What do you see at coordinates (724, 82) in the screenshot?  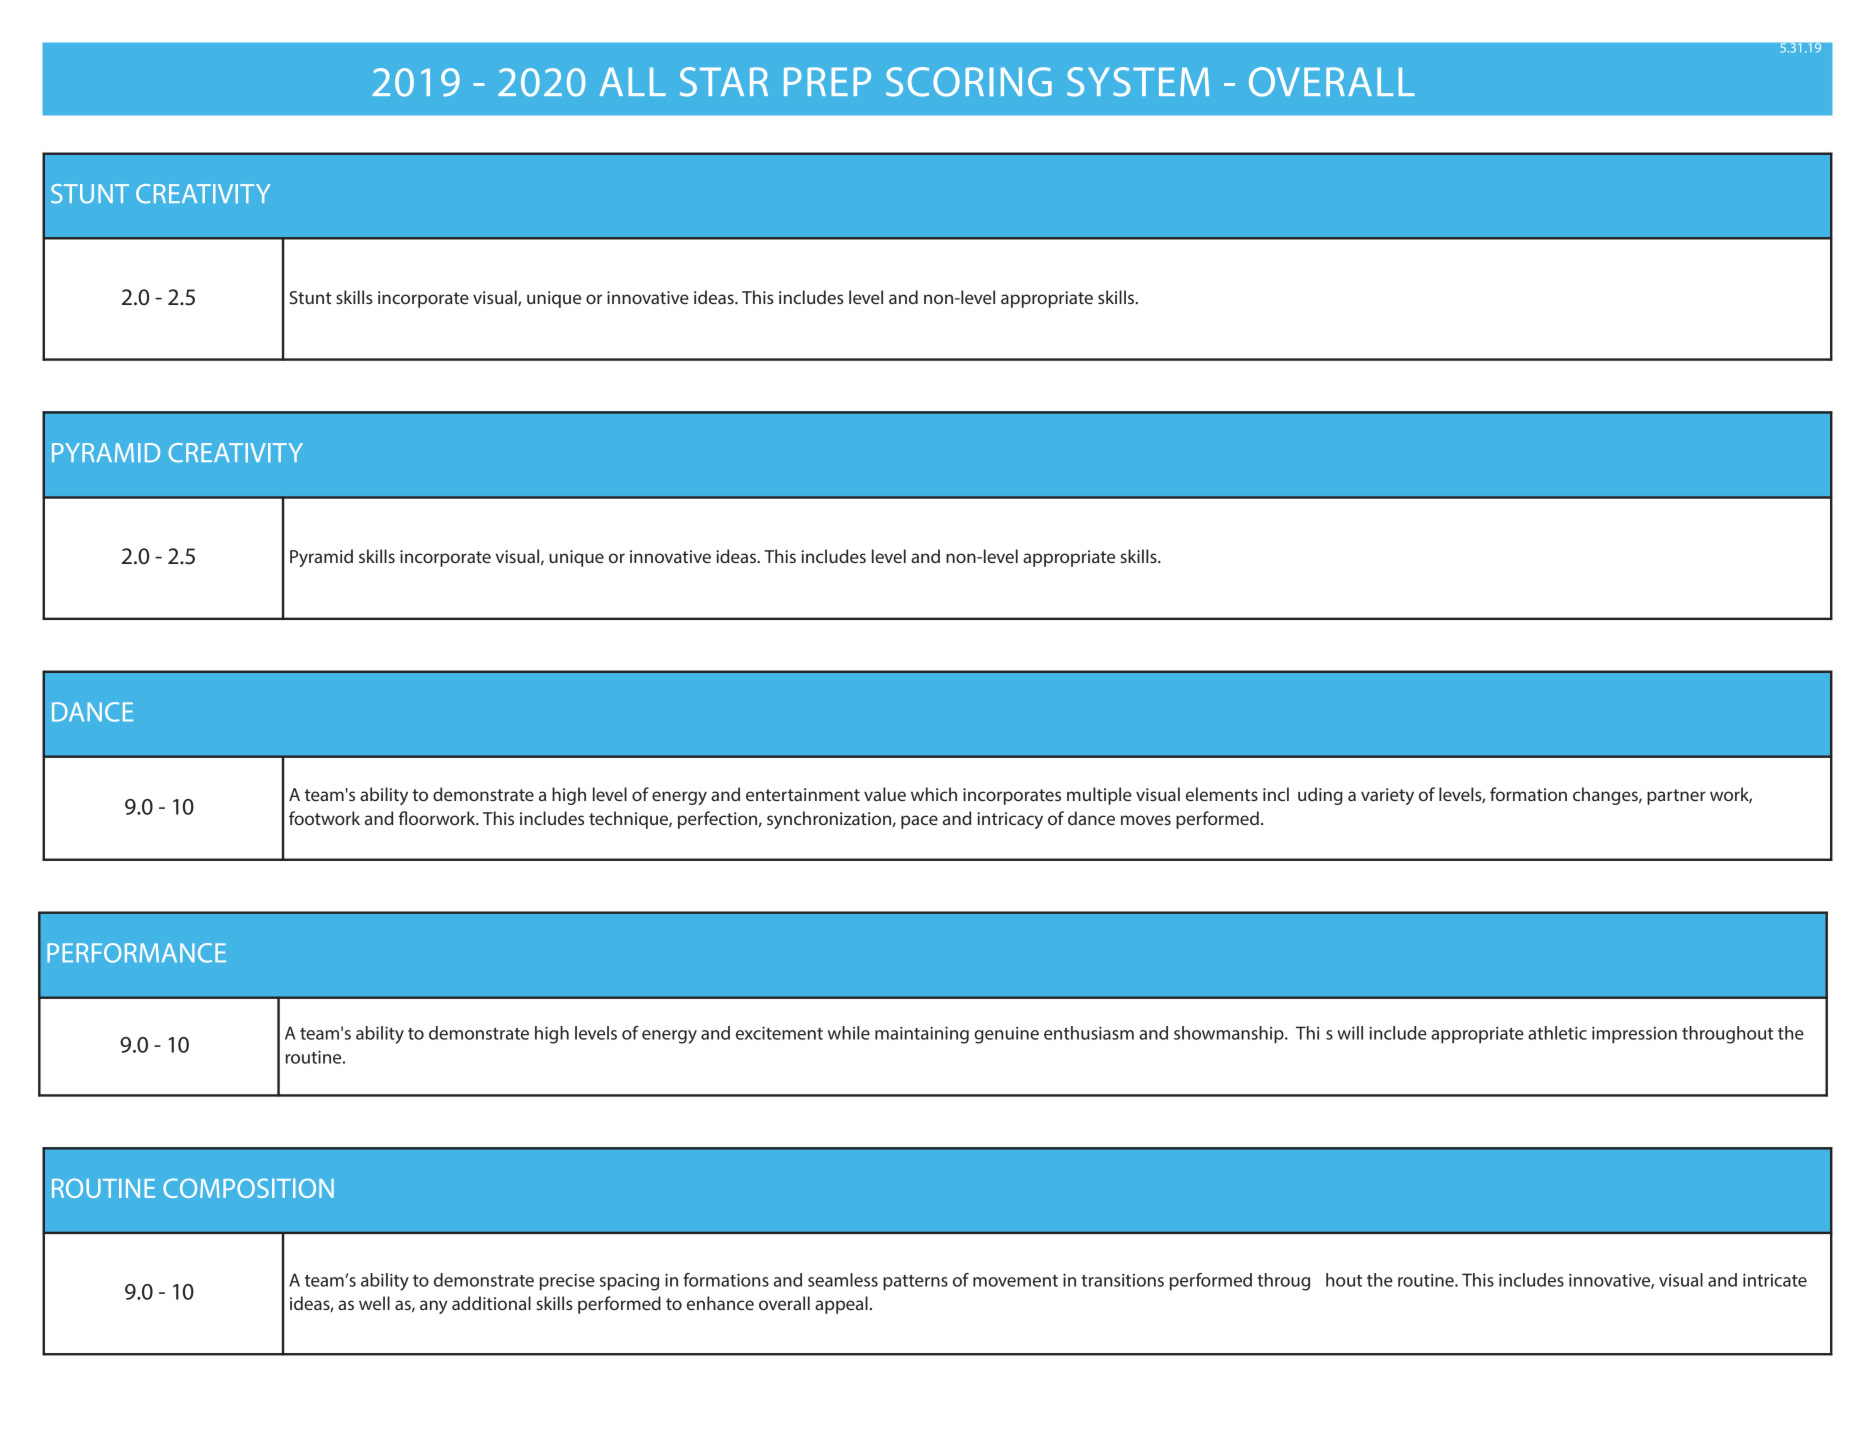 I see `STAR` at bounding box center [724, 82].
